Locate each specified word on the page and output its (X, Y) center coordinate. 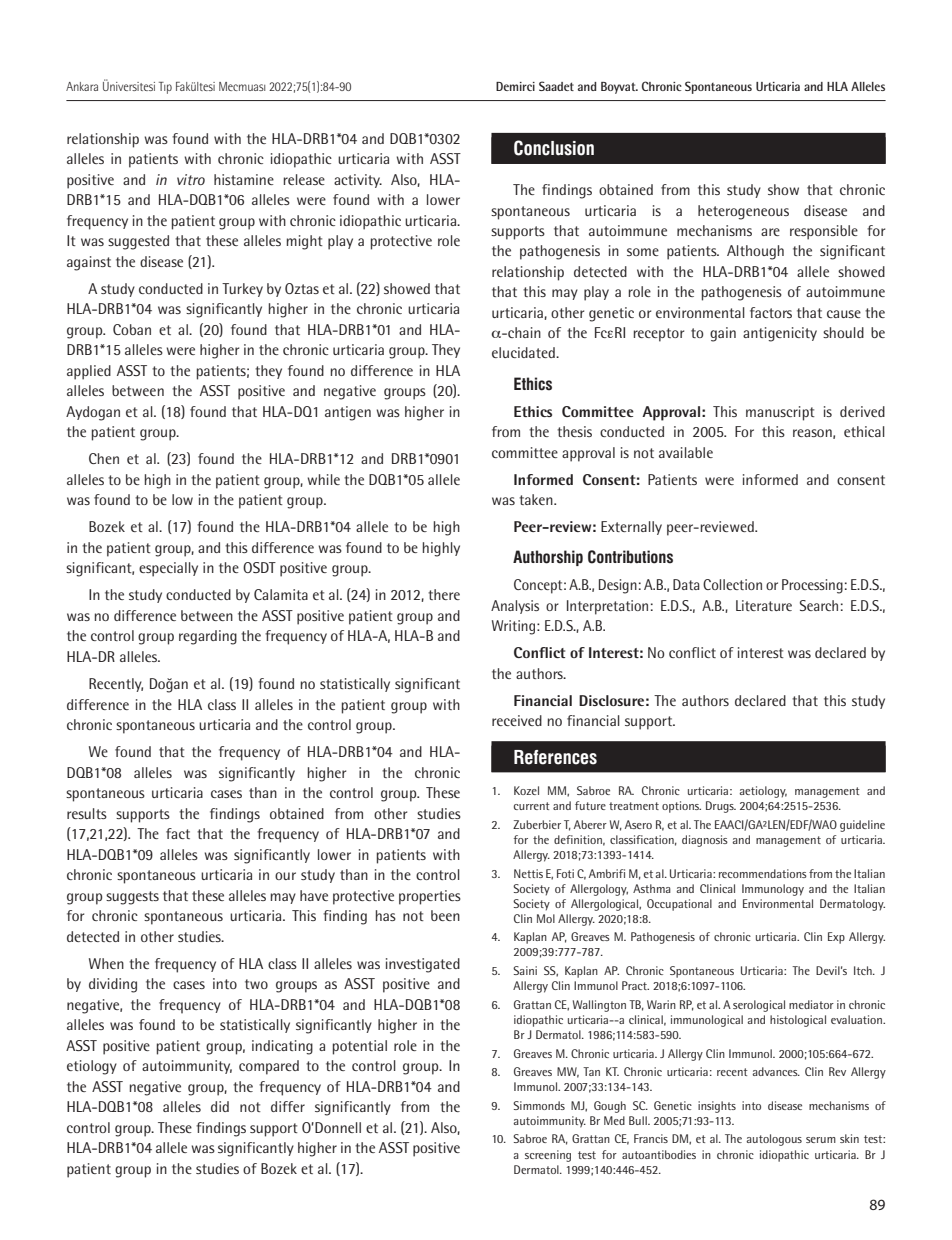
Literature (764, 605)
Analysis (515, 607)
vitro (191, 179)
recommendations (763, 873)
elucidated (524, 352)
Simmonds (539, 1105)
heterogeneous (743, 212)
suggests (132, 898)
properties (430, 897)
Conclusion (554, 148)
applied (89, 372)
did (220, 1106)
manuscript (780, 413)
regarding (208, 637)
